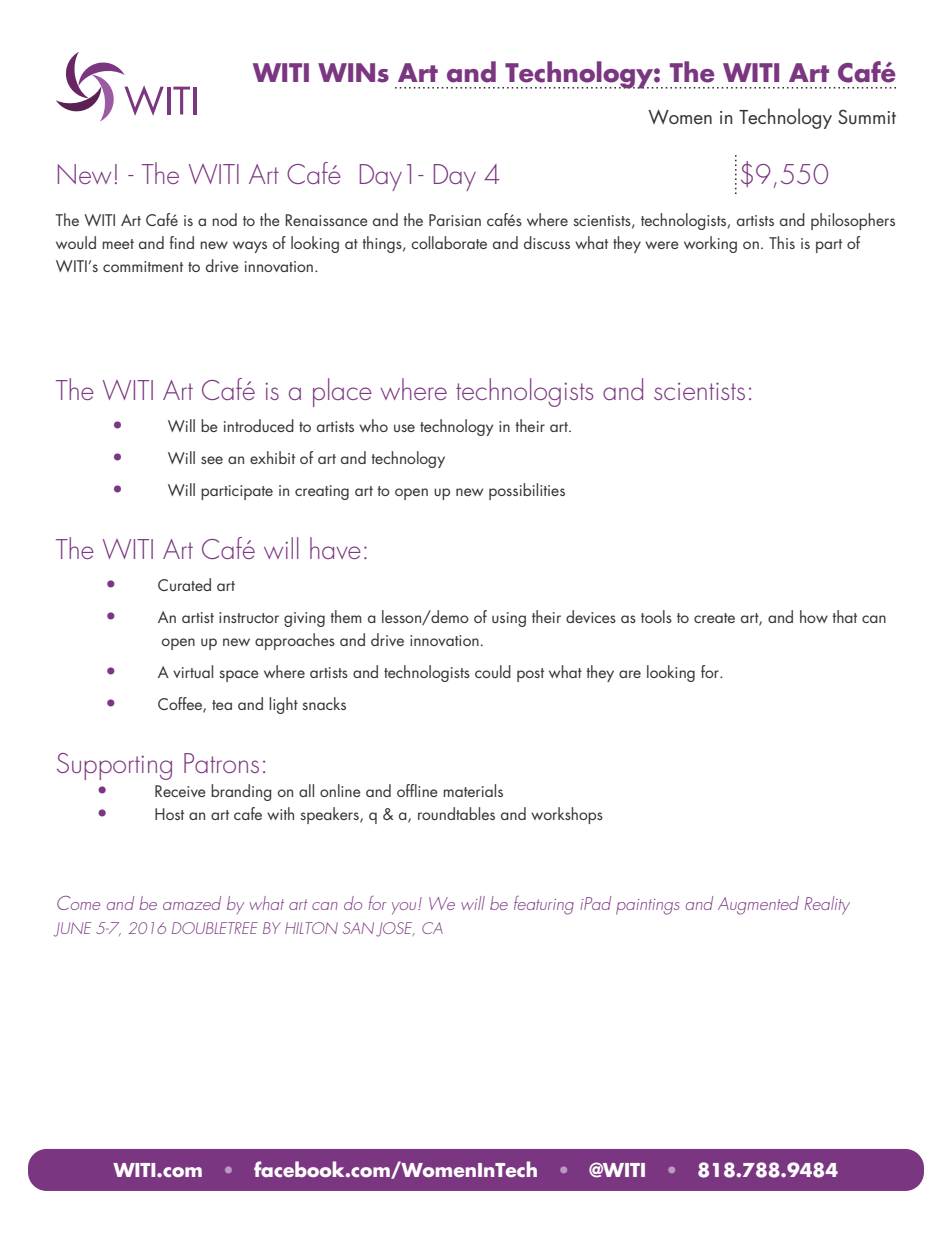 Image resolution: width=952 pixels, height=1233 pixels. I want to click on amazed, so click(192, 903).
